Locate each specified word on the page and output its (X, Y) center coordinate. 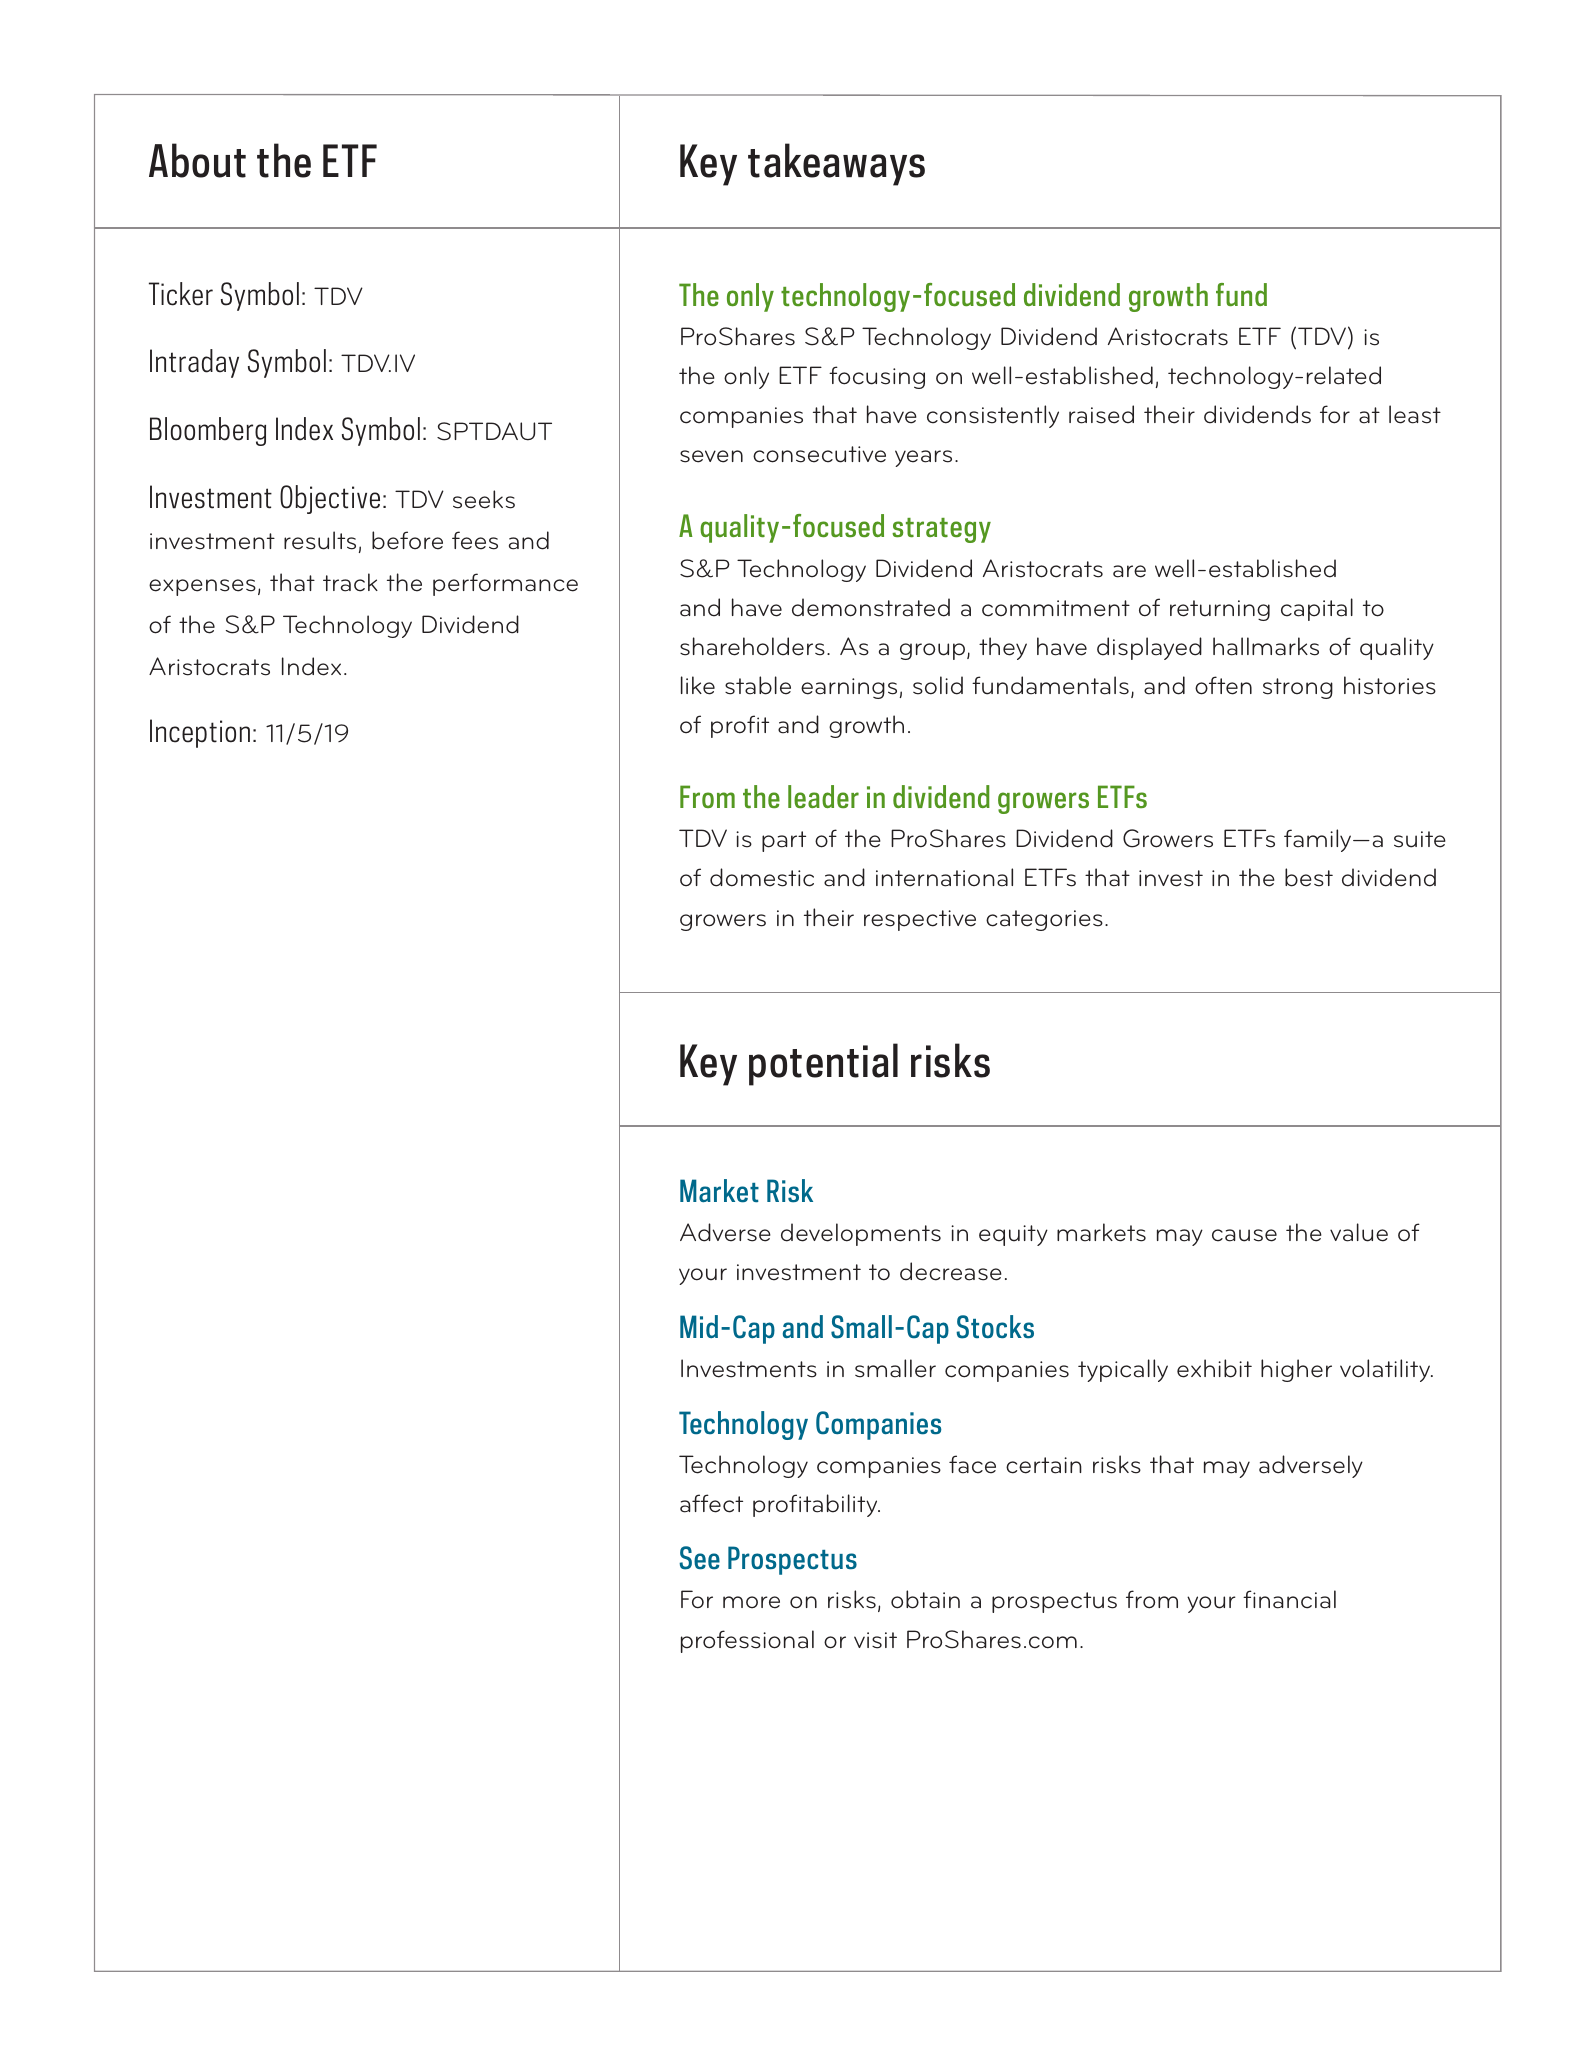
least (1415, 414)
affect (711, 1503)
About (197, 160)
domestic (762, 877)
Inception (200, 733)
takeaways (836, 164)
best (1309, 877)
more (751, 1602)
